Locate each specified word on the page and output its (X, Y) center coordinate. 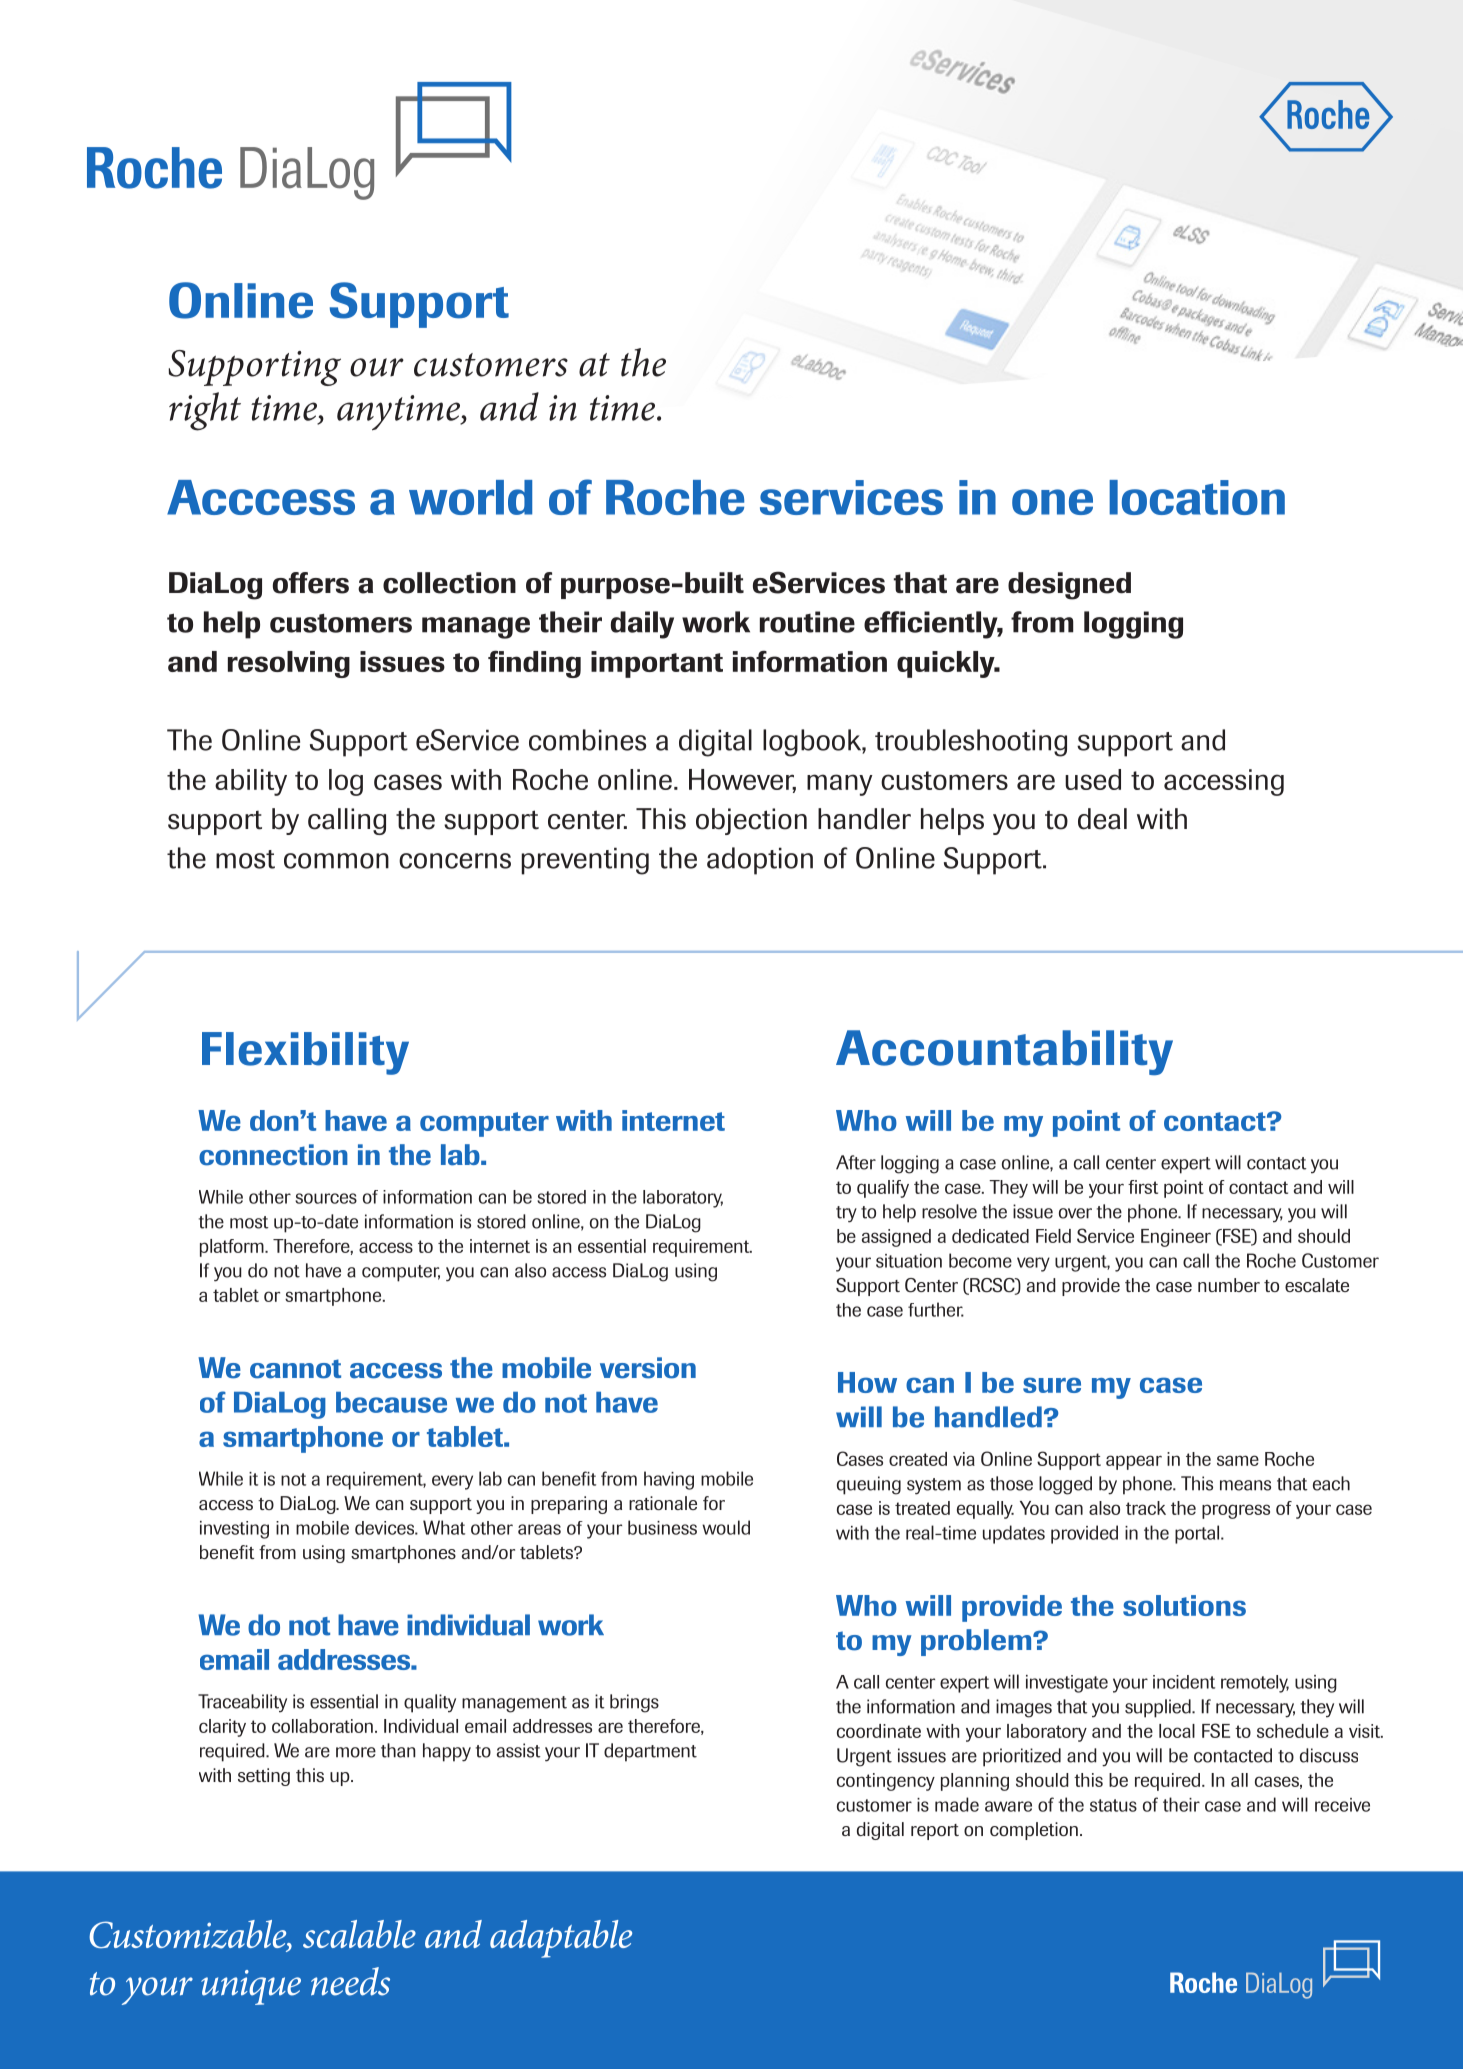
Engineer (1176, 1238)
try (846, 1214)
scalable (359, 1934)
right (205, 411)
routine (807, 622)
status (1113, 1805)
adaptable (561, 1939)
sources (326, 1198)
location (1197, 497)
